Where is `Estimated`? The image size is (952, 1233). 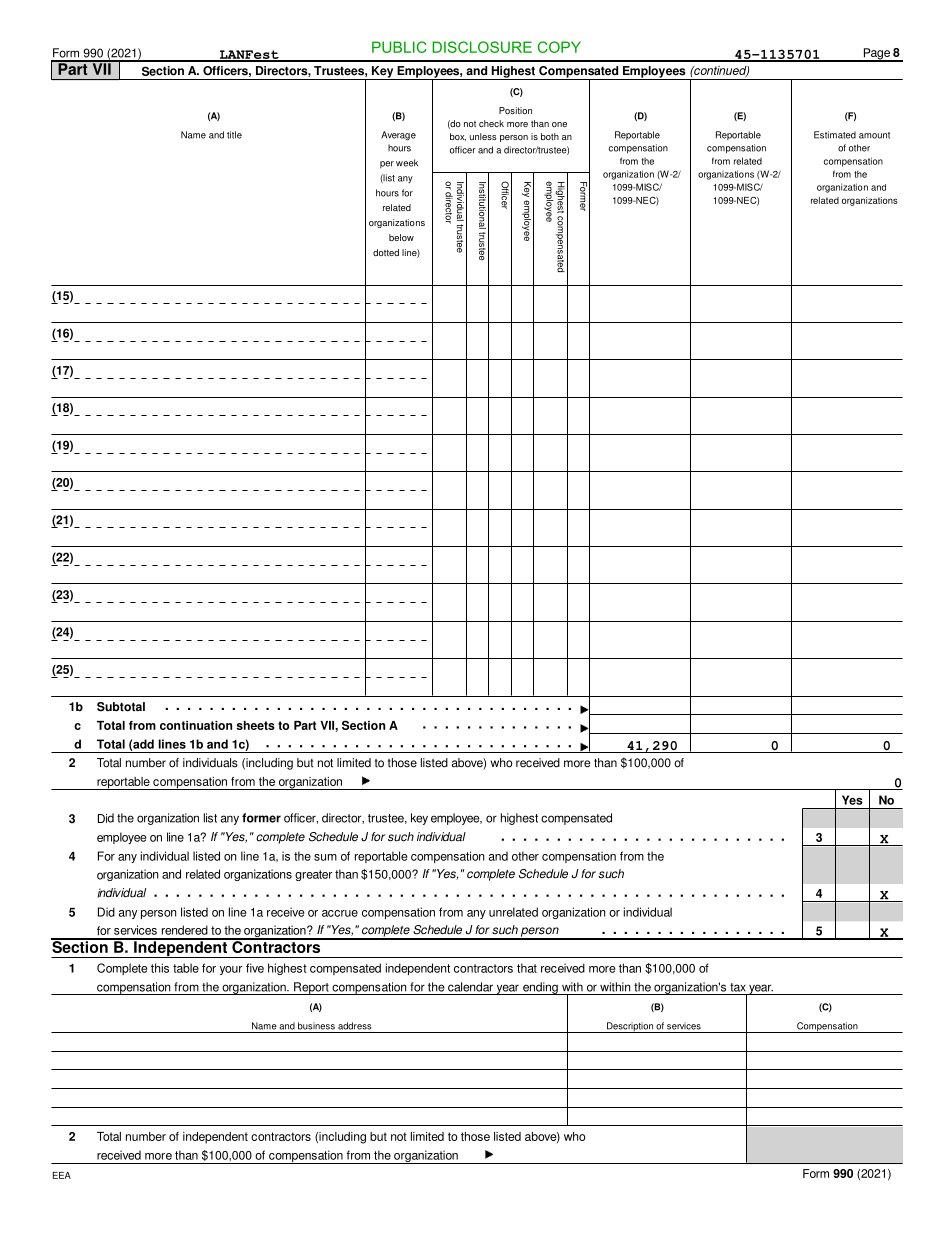 Estimated is located at coordinates (835, 135).
